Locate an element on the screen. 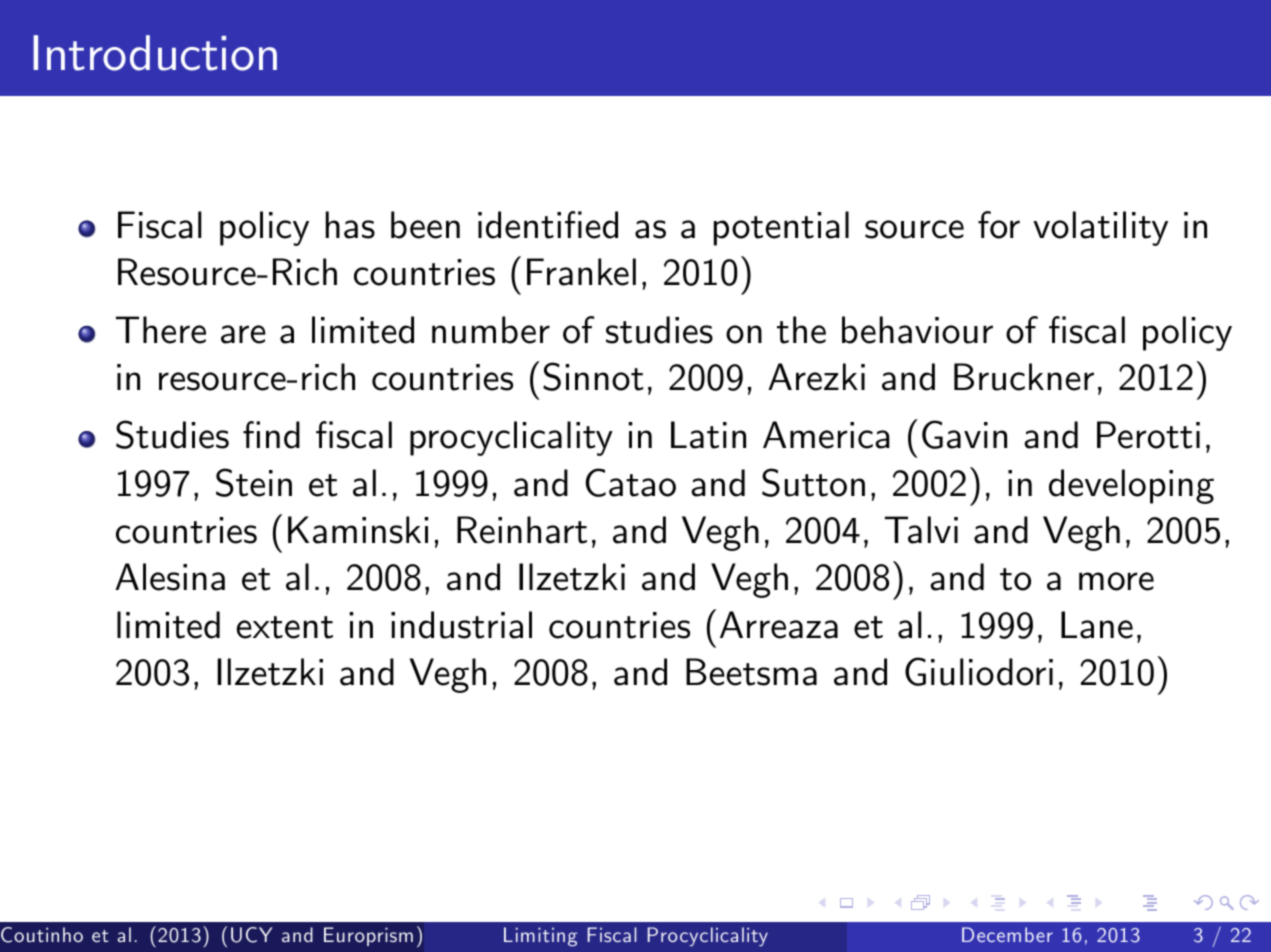 The height and width of the screenshot is (952, 1271). Limiting is located at coordinates (540, 937).
